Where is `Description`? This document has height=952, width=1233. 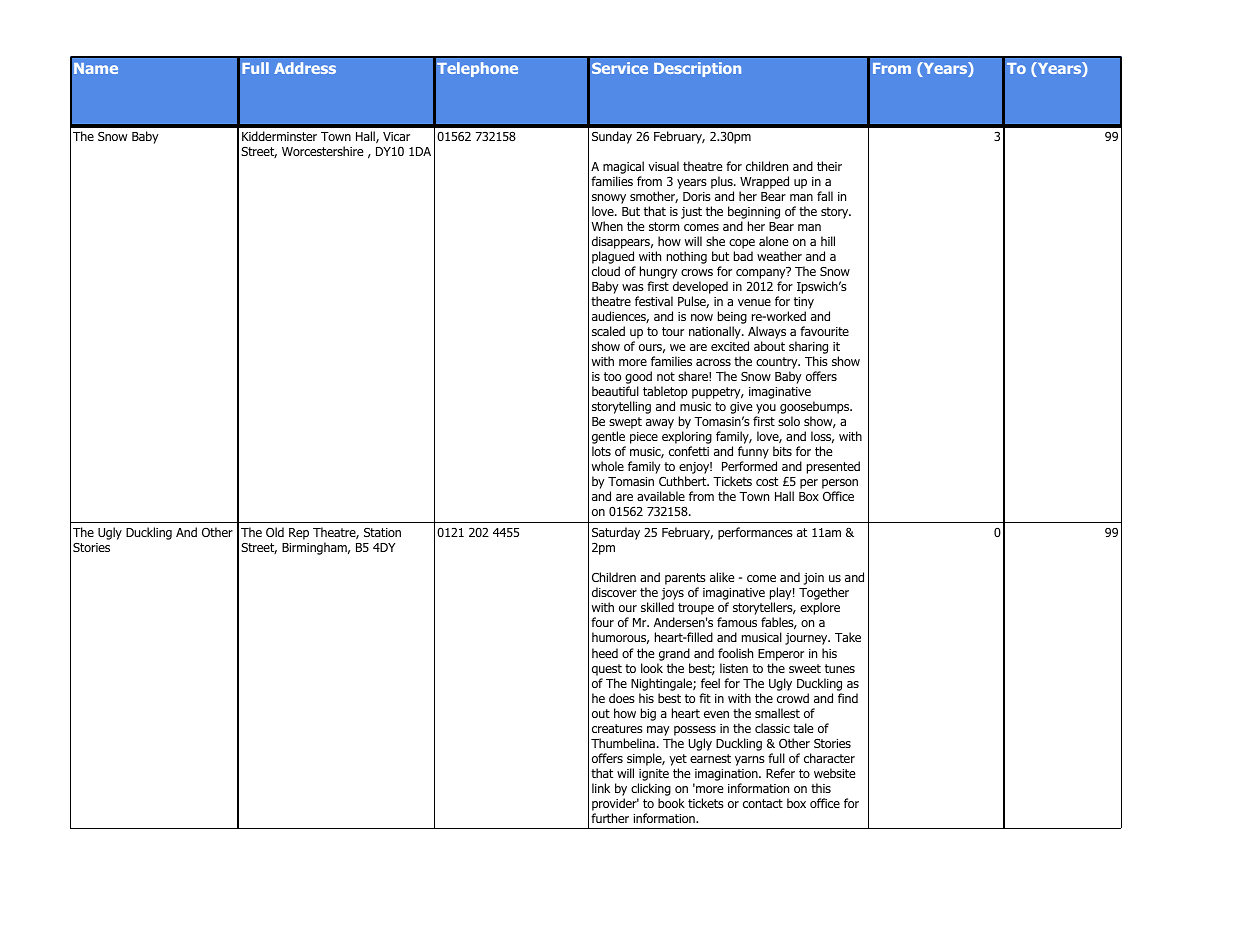
Description is located at coordinates (697, 69).
